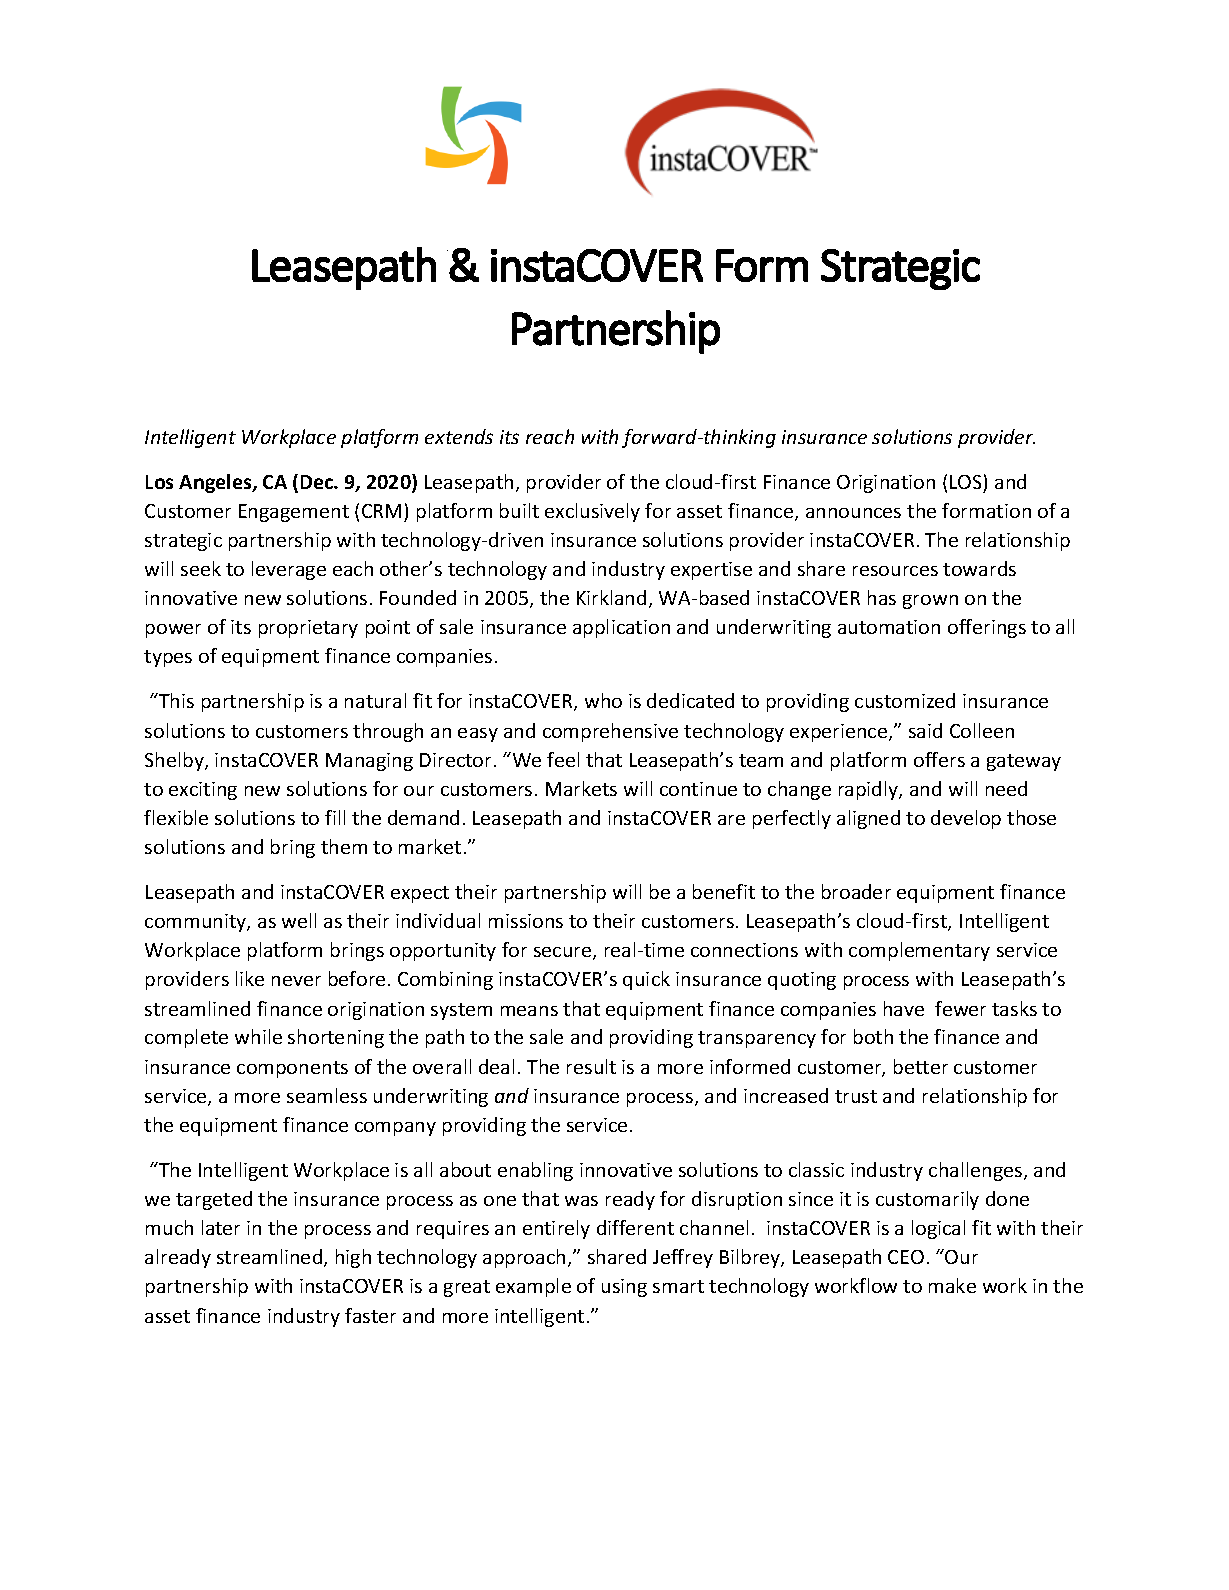 The width and height of the page is (1229, 1590). I want to click on while, so click(258, 1036).
